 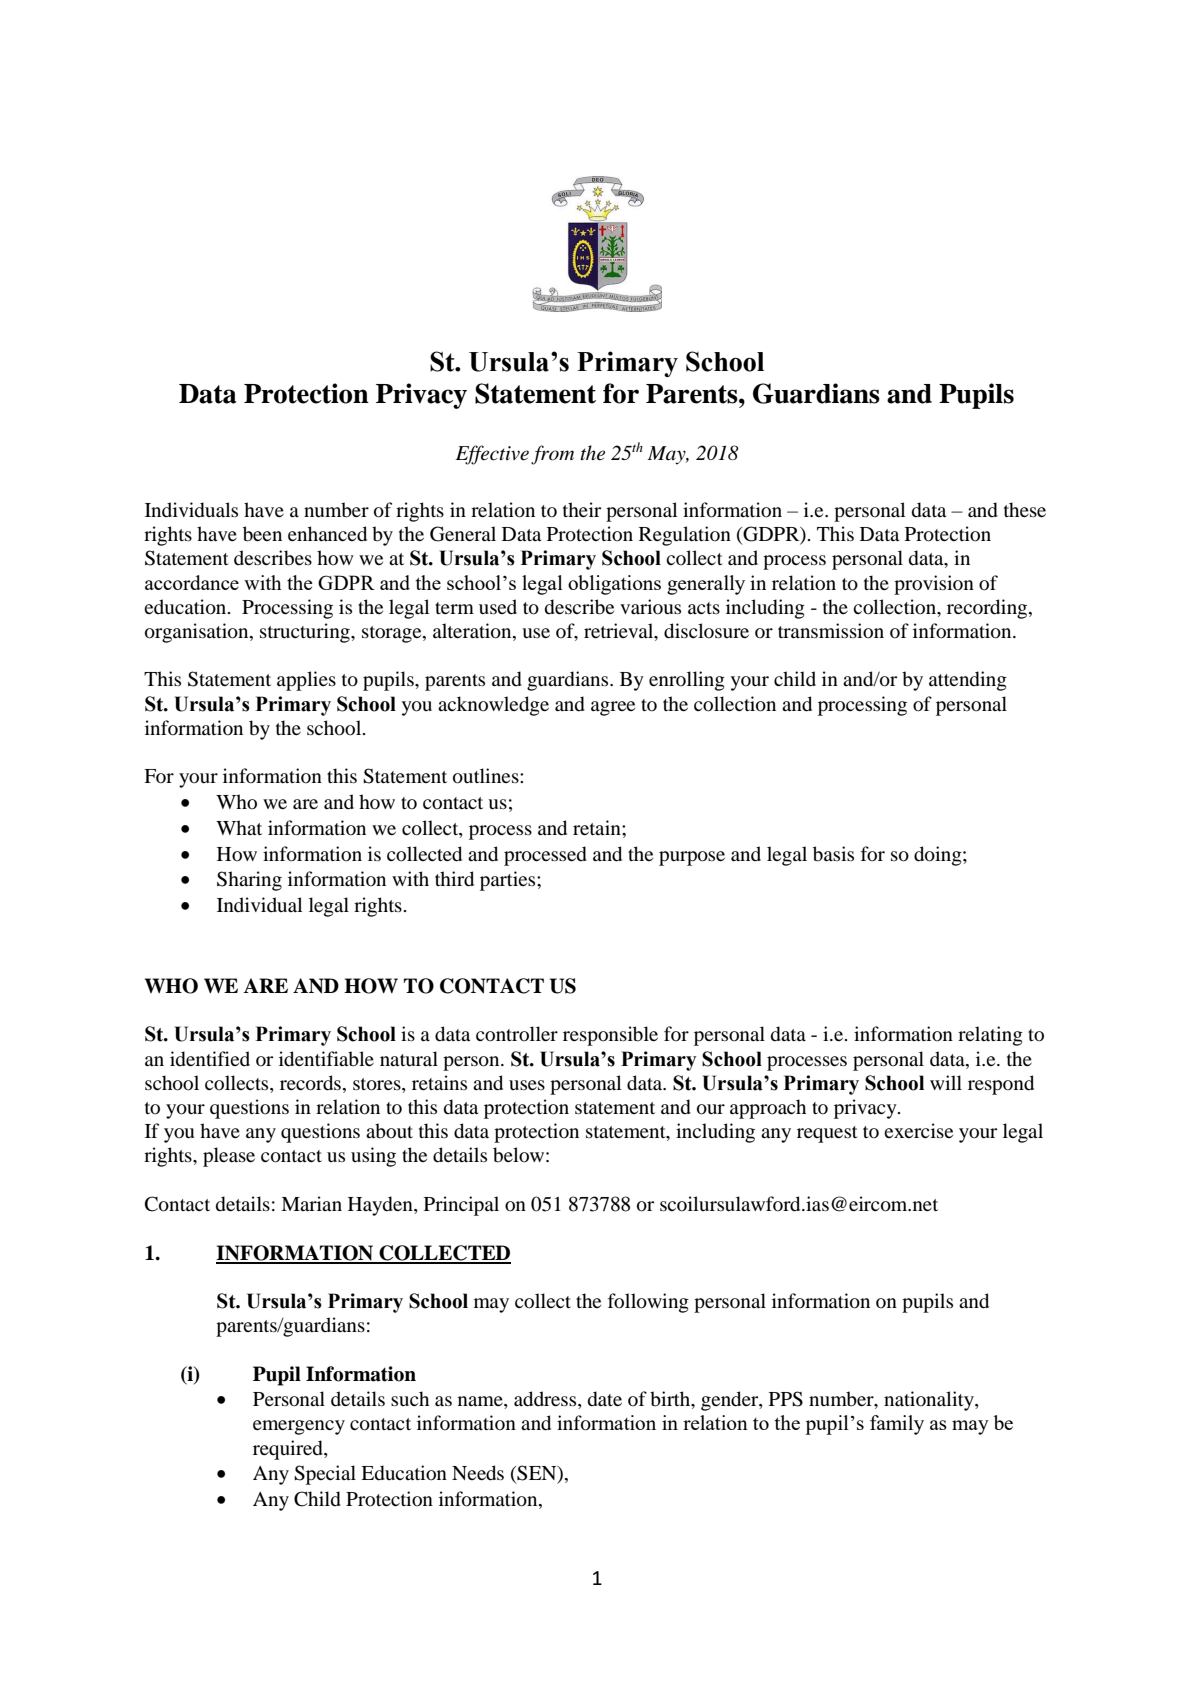 What do you see at coordinates (262, 534) in the screenshot?
I see `been` at bounding box center [262, 534].
